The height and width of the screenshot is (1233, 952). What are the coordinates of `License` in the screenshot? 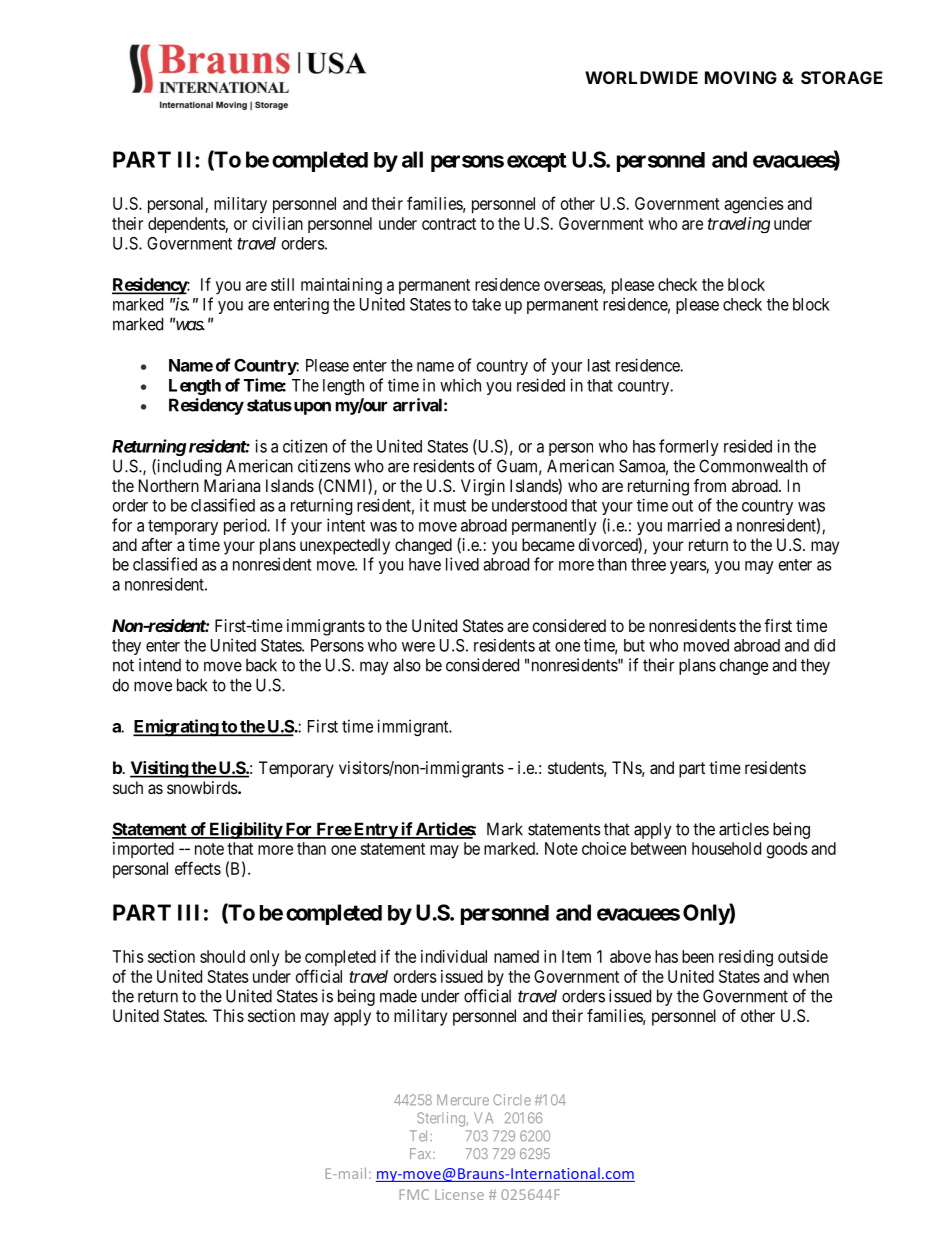 It's located at (459, 1194).
